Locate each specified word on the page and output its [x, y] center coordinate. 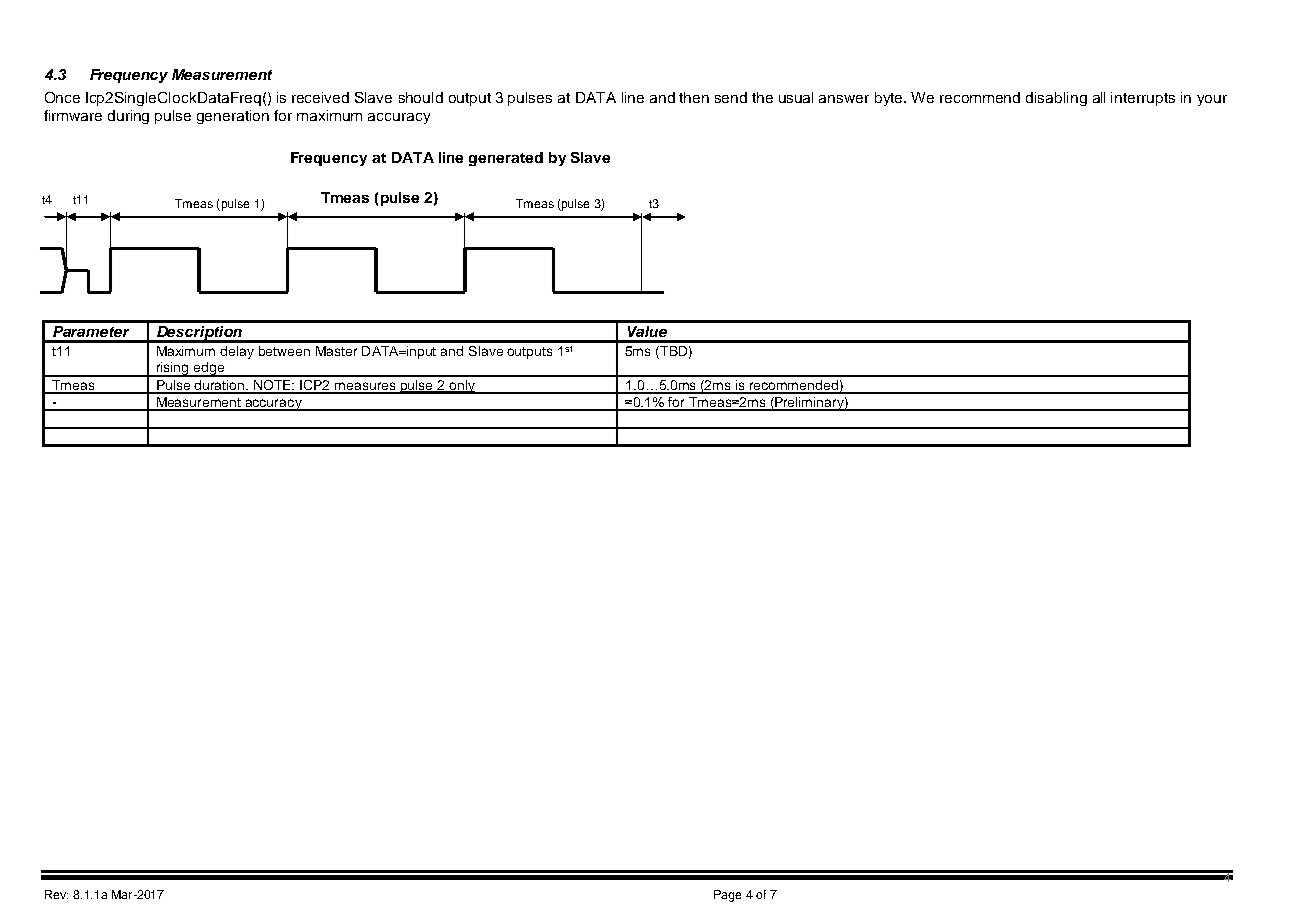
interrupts [1143, 99]
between [284, 351]
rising [173, 369]
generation [233, 117]
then [694, 97]
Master [336, 351]
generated [506, 159]
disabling [1056, 99]
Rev [56, 894]
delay [237, 352]
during [128, 117]
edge [209, 369]
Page [727, 896]
